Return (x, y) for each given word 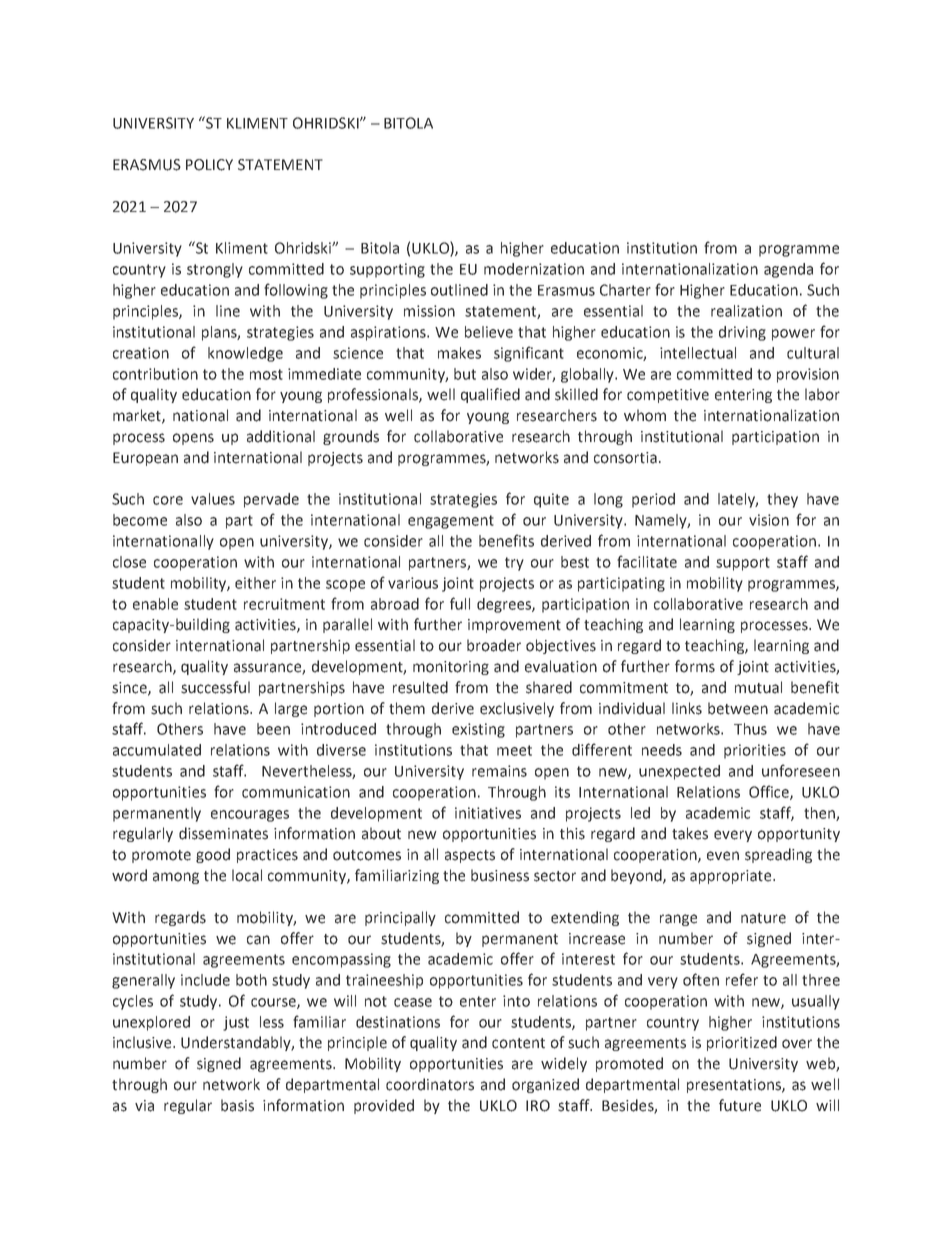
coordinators (430, 1084)
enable (155, 604)
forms (695, 666)
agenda (788, 270)
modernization (534, 269)
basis (237, 1105)
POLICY (209, 165)
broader (494, 645)
